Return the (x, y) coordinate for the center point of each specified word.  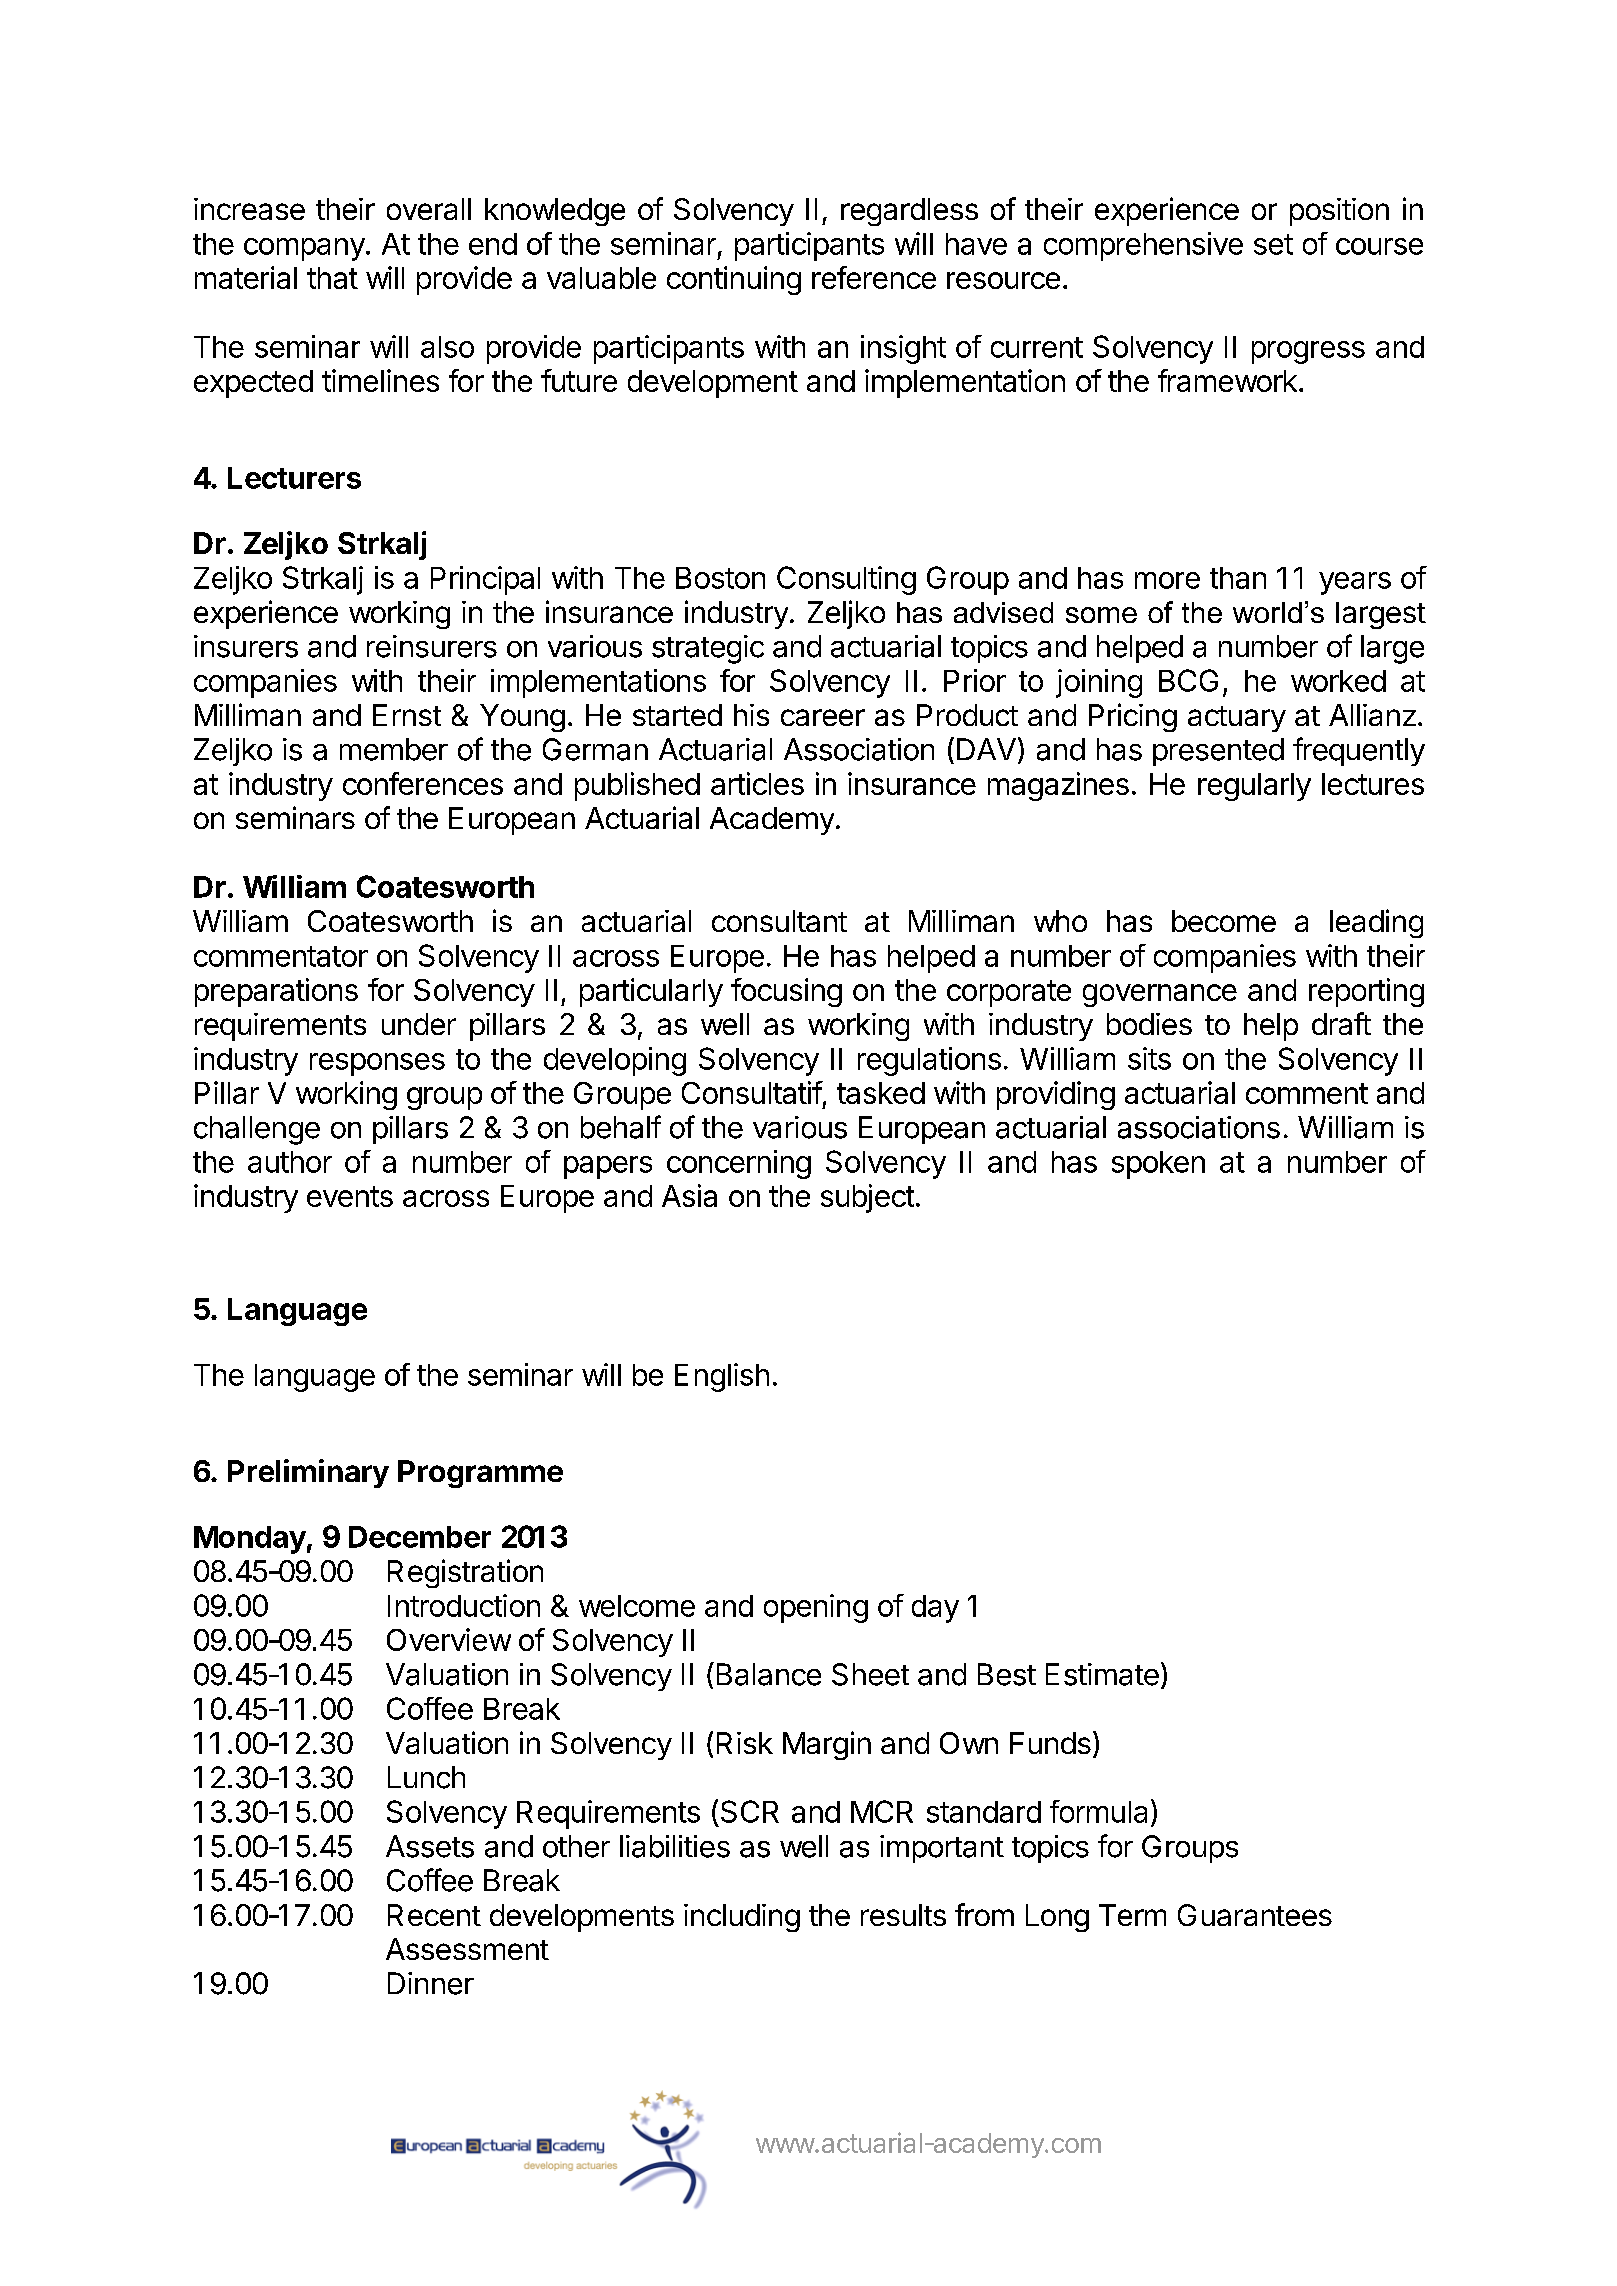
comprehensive (1143, 246)
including (742, 1918)
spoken (1158, 1165)
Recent (434, 1915)
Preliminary (308, 1473)
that (332, 278)
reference (874, 277)
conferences (423, 783)
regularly (1254, 787)
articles (757, 783)
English (722, 1377)
